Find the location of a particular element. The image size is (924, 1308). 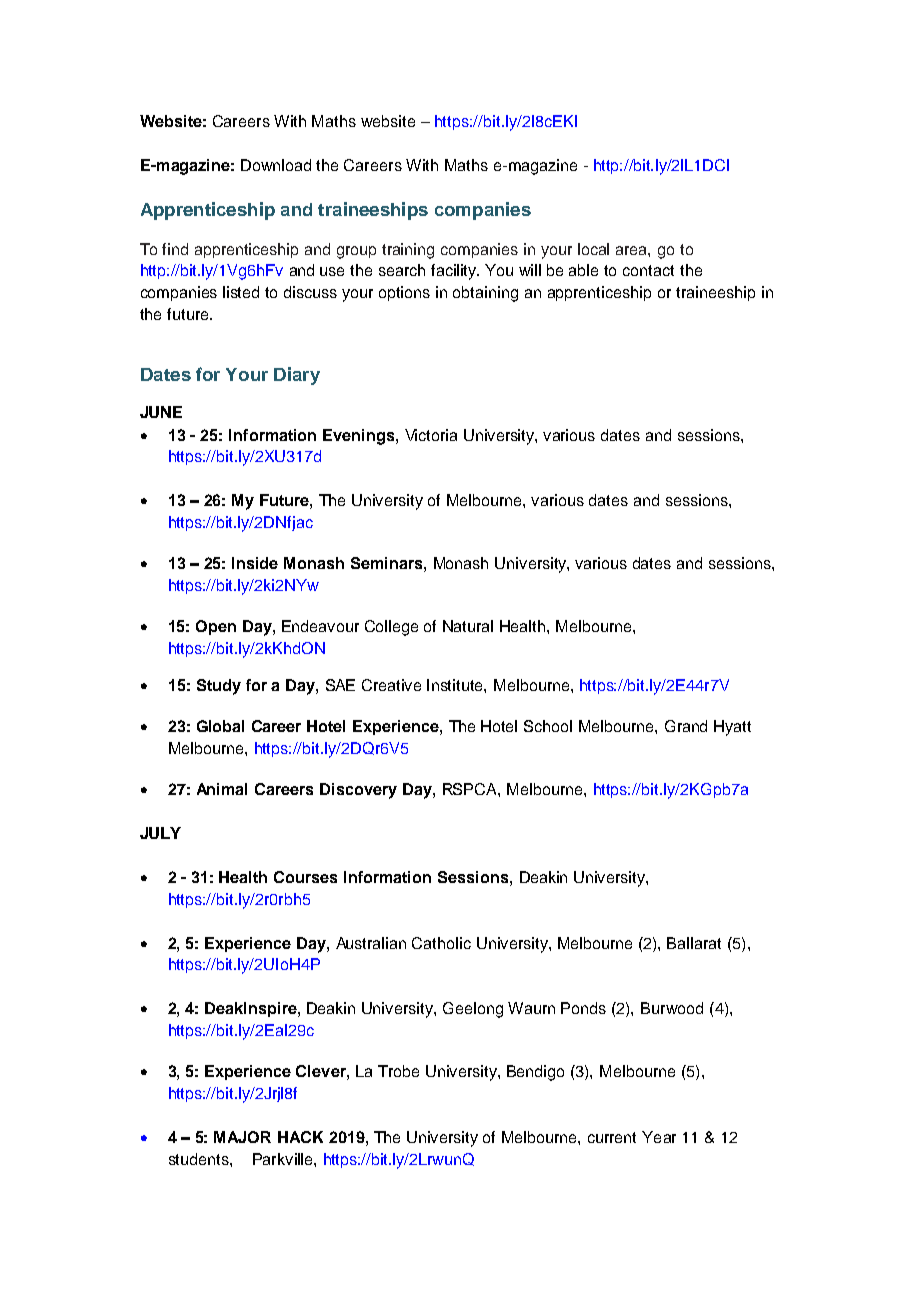

Victoria is located at coordinates (431, 435).
